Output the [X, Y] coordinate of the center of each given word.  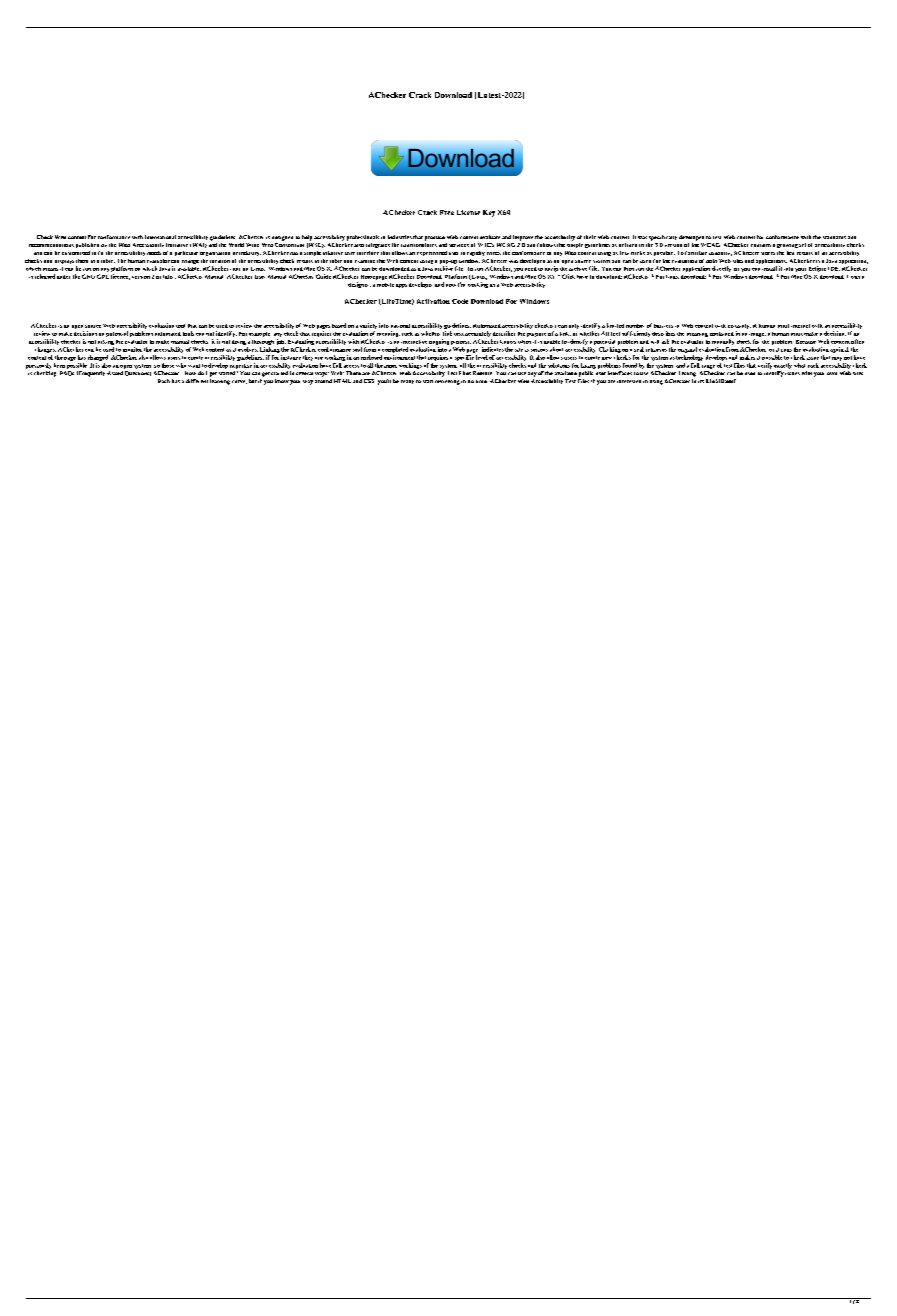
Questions [138, 373]
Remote [482, 373]
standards [834, 237]
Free [447, 212]
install [769, 268]
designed [282, 238]
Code [460, 301]
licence [120, 277]
